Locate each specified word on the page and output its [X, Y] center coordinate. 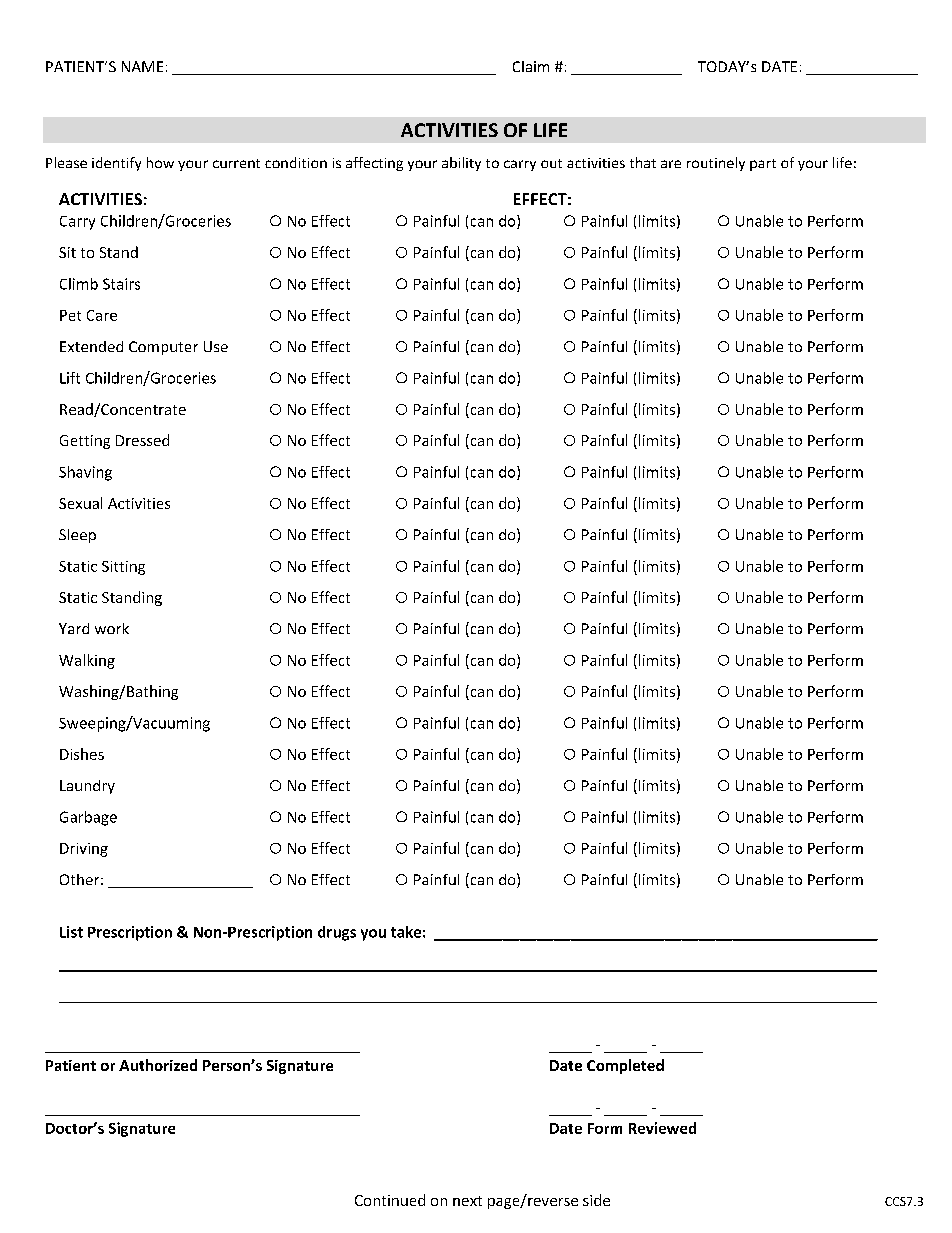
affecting [374, 164]
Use [216, 346]
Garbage [88, 818]
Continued [390, 1200]
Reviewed [662, 1128]
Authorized [158, 1065]
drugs [337, 933]
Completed [625, 1066]
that [643, 162]
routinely [716, 164]
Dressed [142, 440]
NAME [142, 66]
